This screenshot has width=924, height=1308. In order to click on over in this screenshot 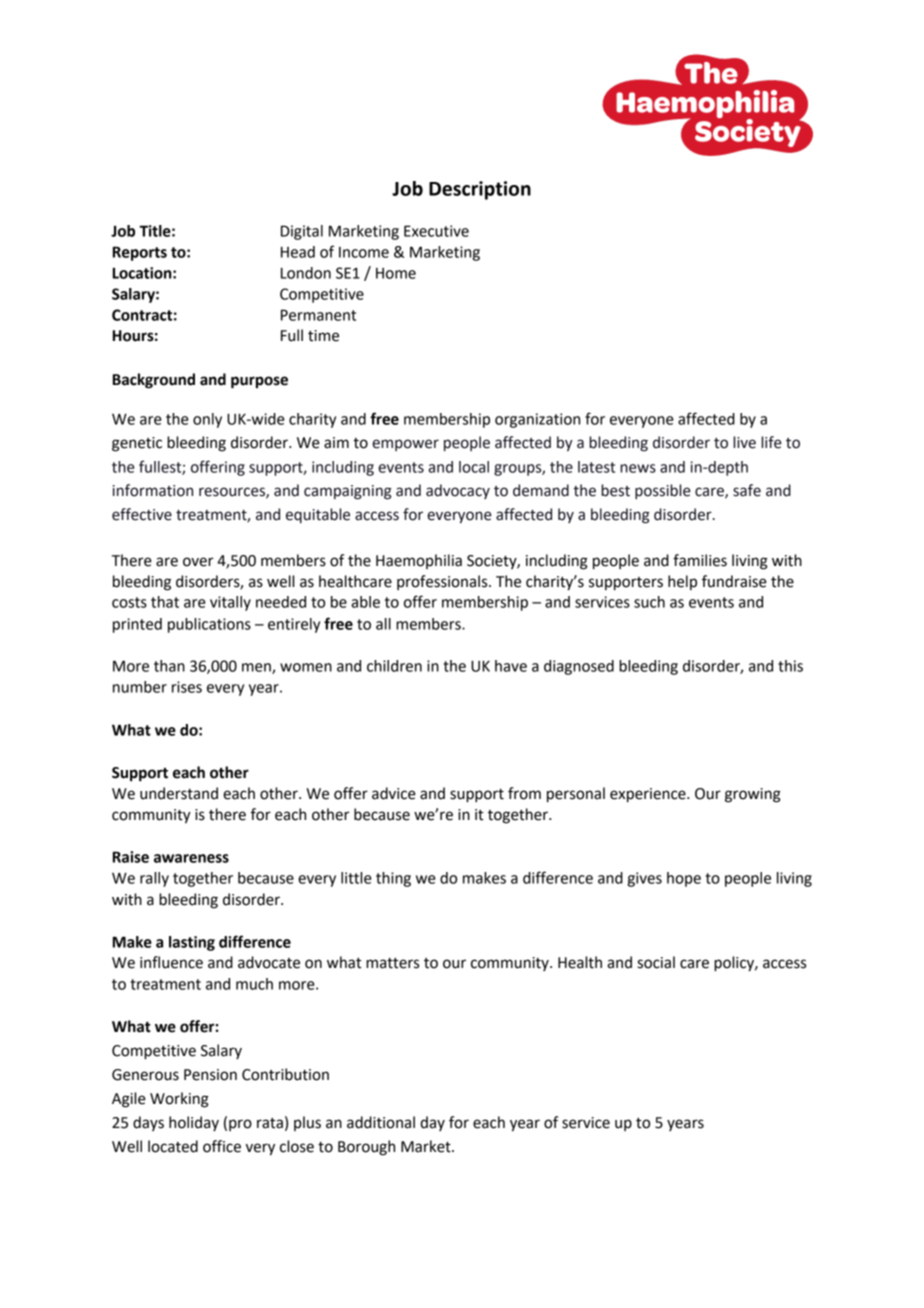, I will do `click(198, 562)`.
